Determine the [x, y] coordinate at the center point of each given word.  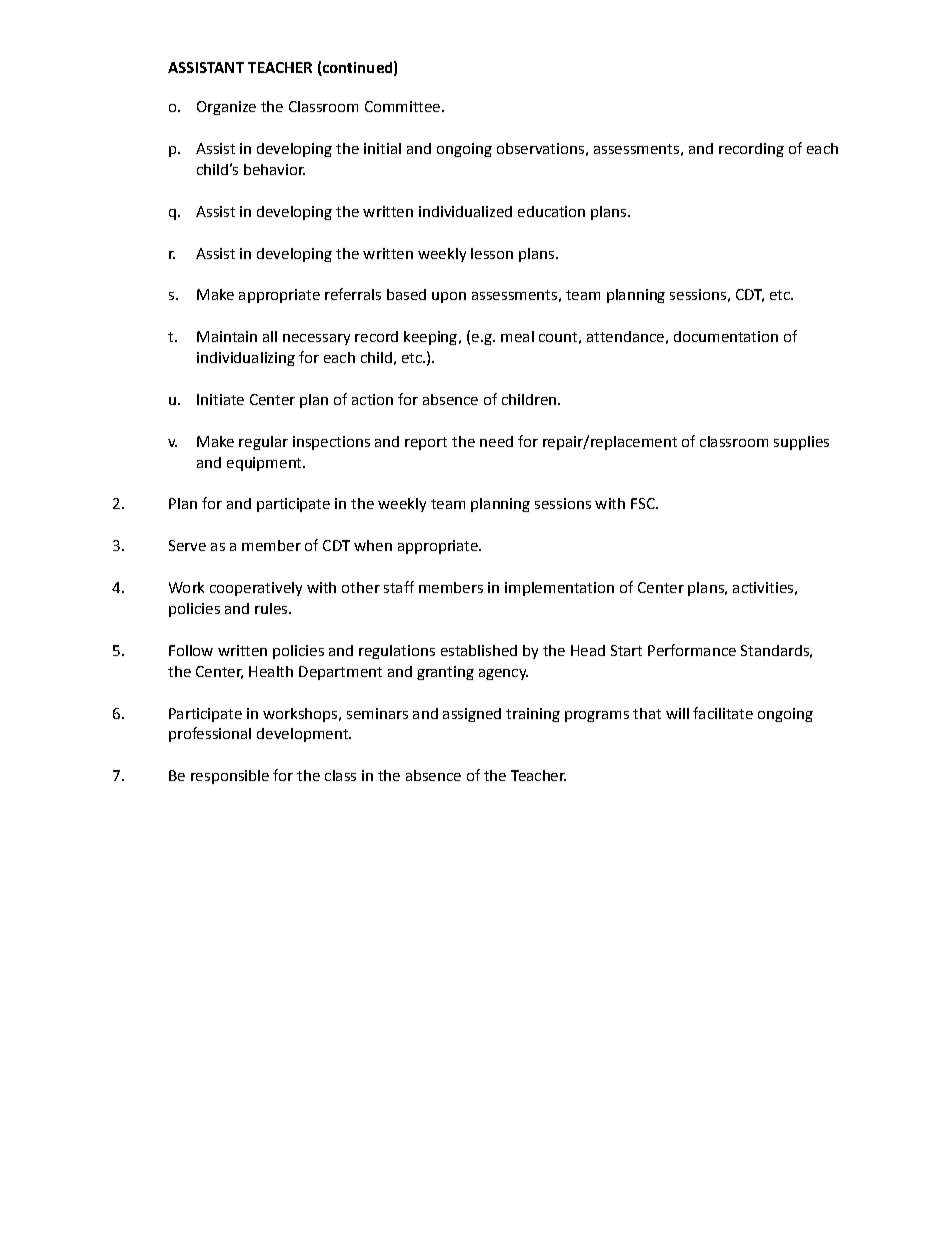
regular [263, 443]
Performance [692, 650]
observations [540, 148]
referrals [353, 294]
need [496, 441]
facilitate [723, 713]
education [551, 211]
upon [449, 297]
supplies [801, 443]
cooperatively [256, 589]
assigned [472, 715]
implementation [559, 589]
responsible [230, 777]
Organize [226, 108]
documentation [726, 336]
